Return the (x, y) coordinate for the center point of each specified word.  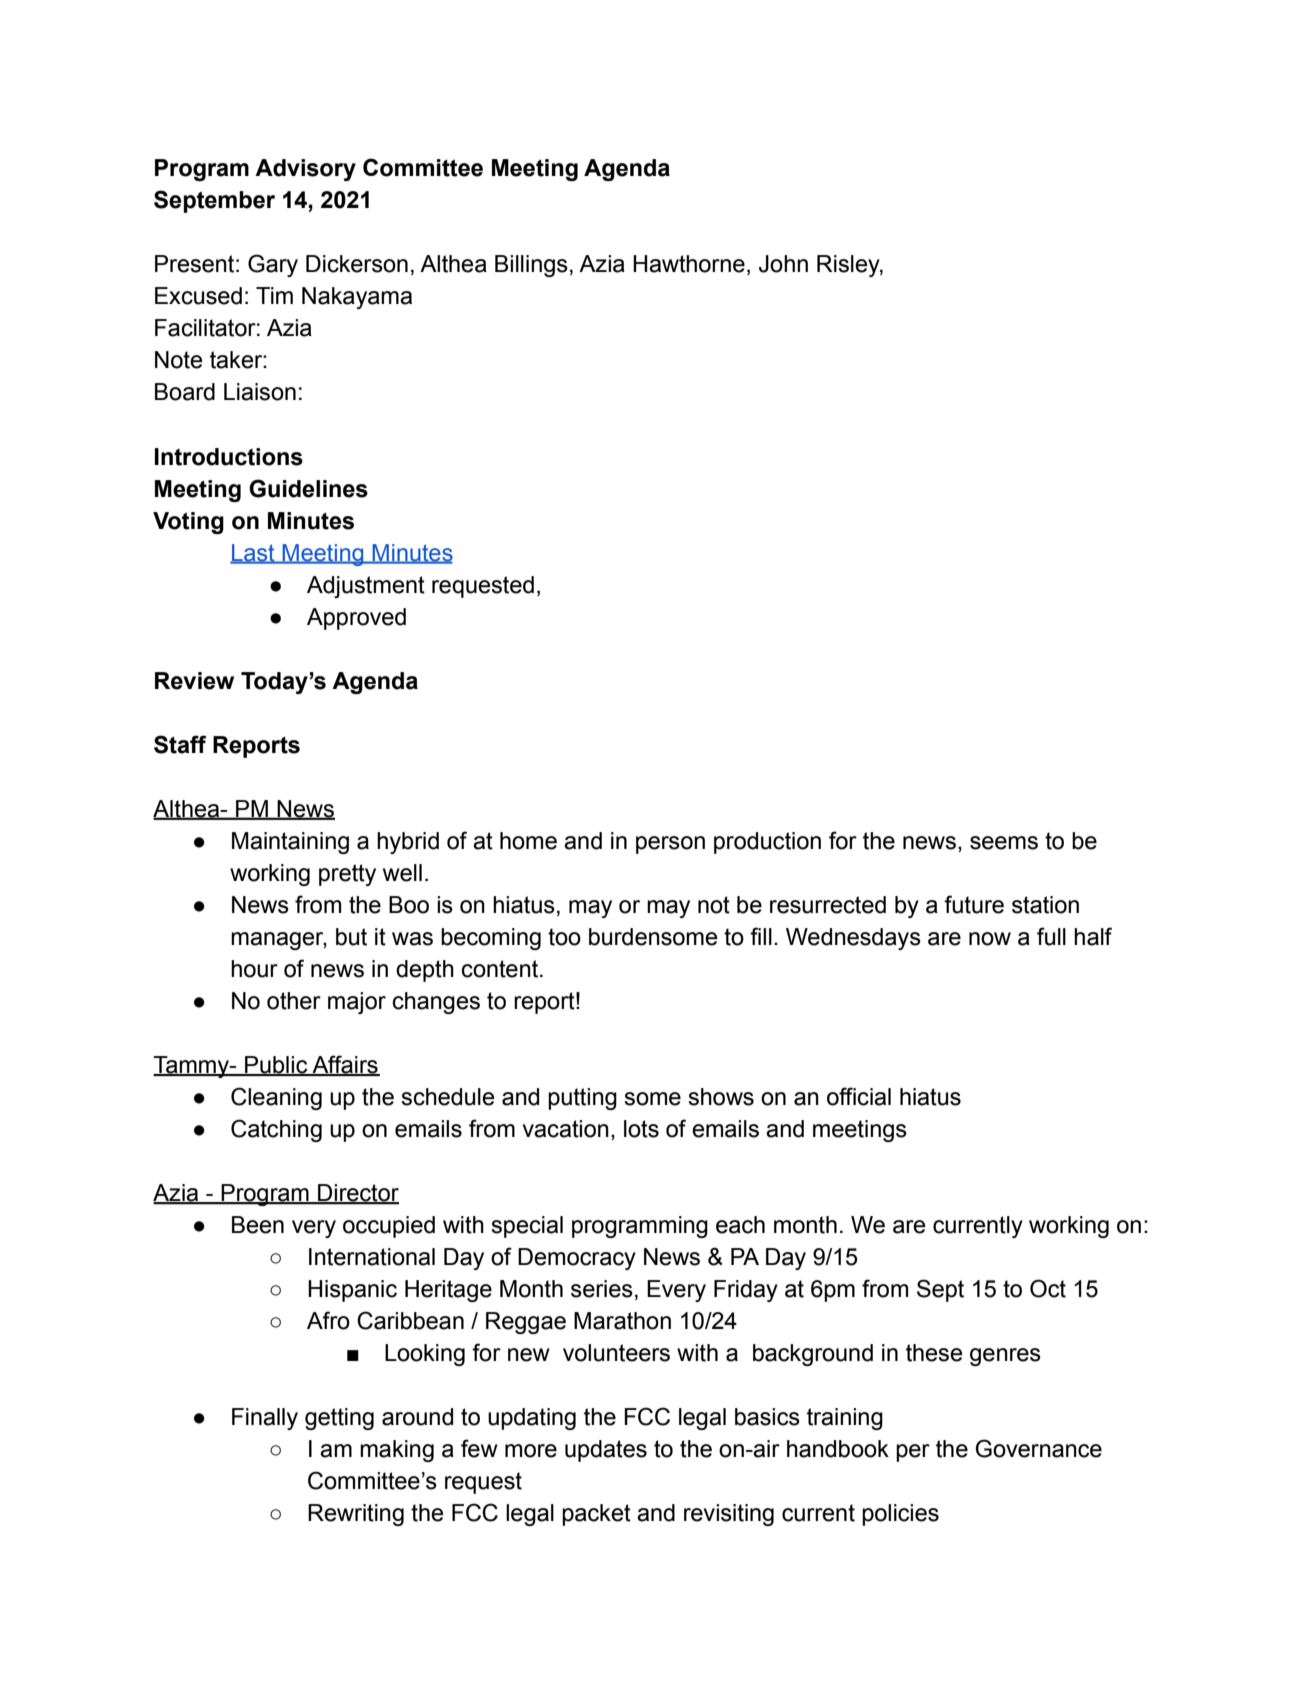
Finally (265, 1419)
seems (1004, 843)
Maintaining (290, 843)
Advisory (305, 170)
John (783, 264)
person (670, 845)
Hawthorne (689, 264)
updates (606, 1451)
